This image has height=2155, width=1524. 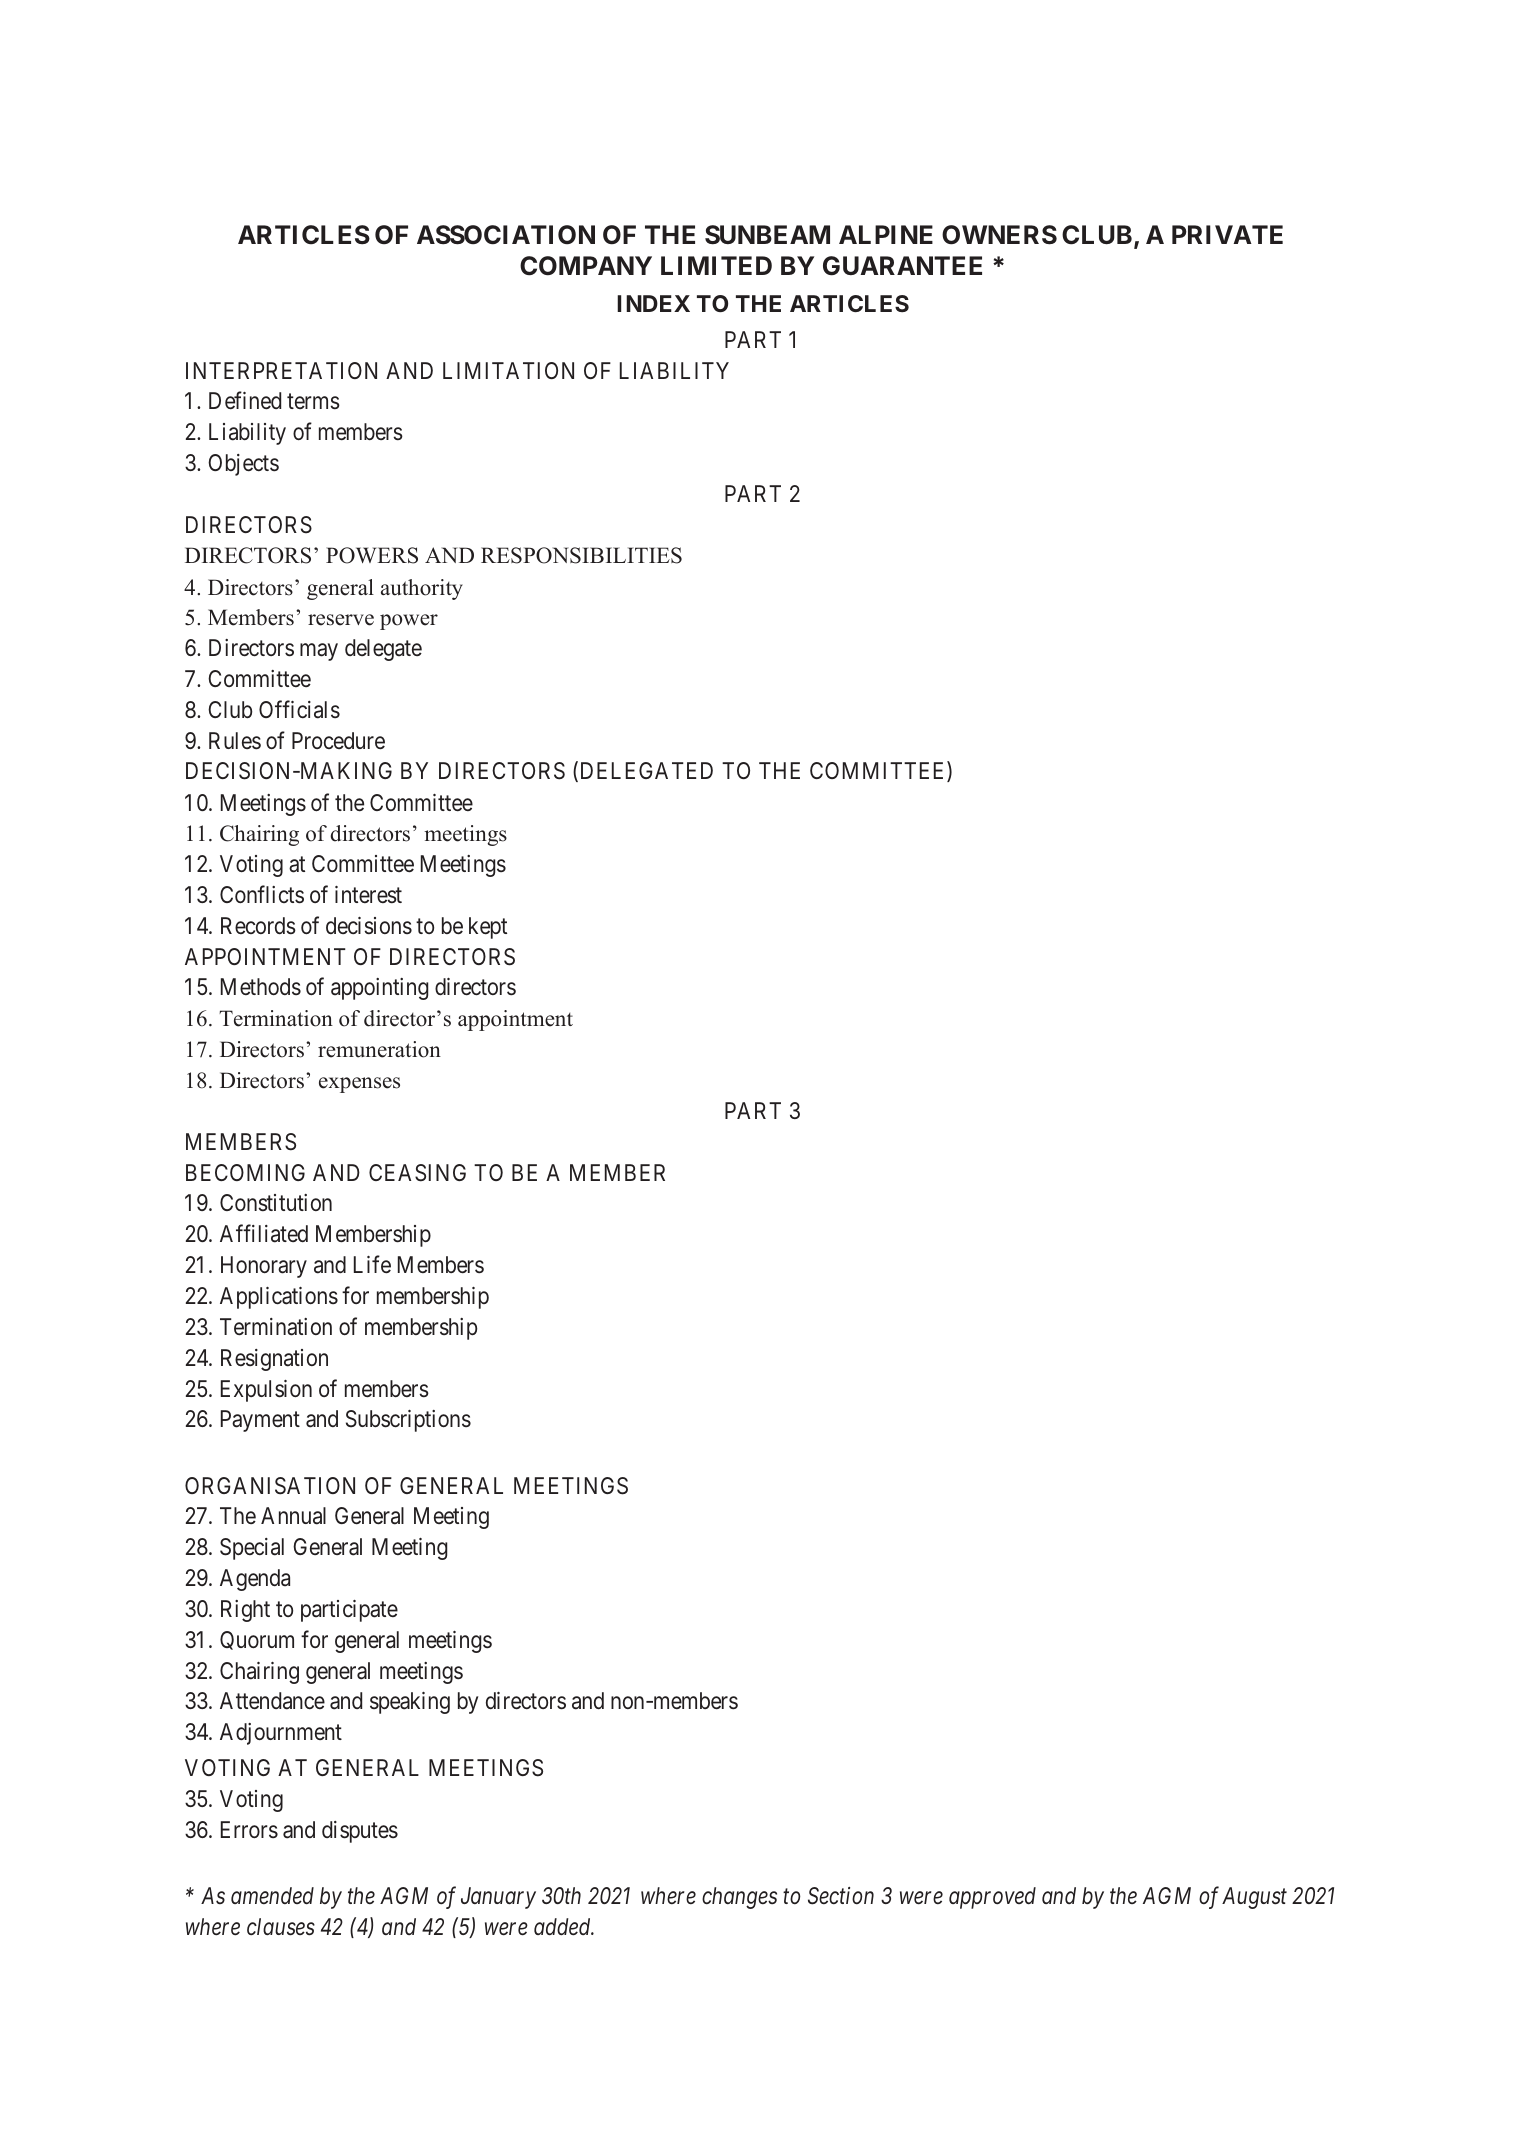 I want to click on INTERPRETATION, so click(x=281, y=370).
